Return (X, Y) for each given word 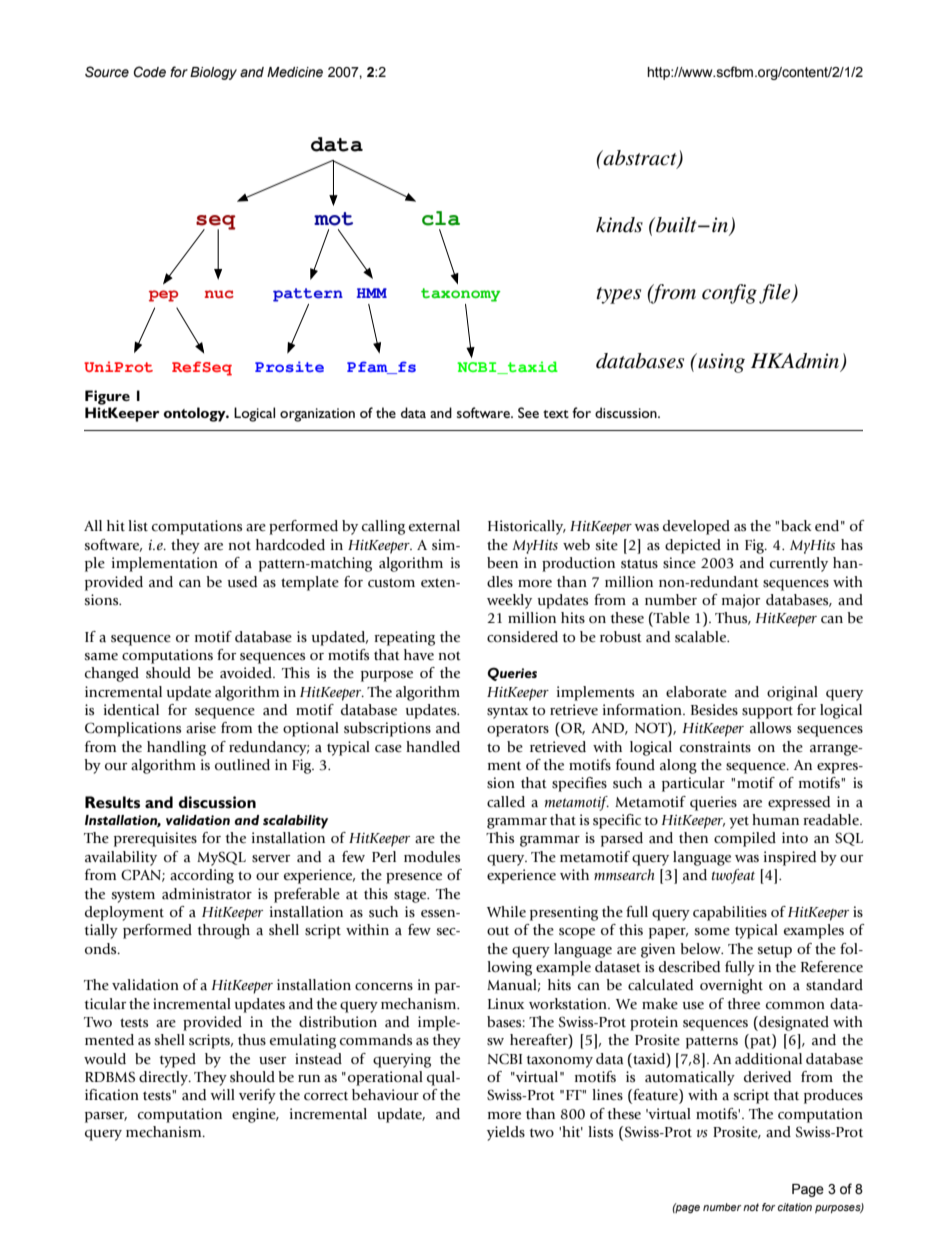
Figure (107, 397)
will (222, 1094)
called (506, 802)
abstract (640, 159)
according (202, 876)
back (796, 526)
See (528, 412)
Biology (213, 73)
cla (441, 218)
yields (506, 1133)
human (775, 820)
